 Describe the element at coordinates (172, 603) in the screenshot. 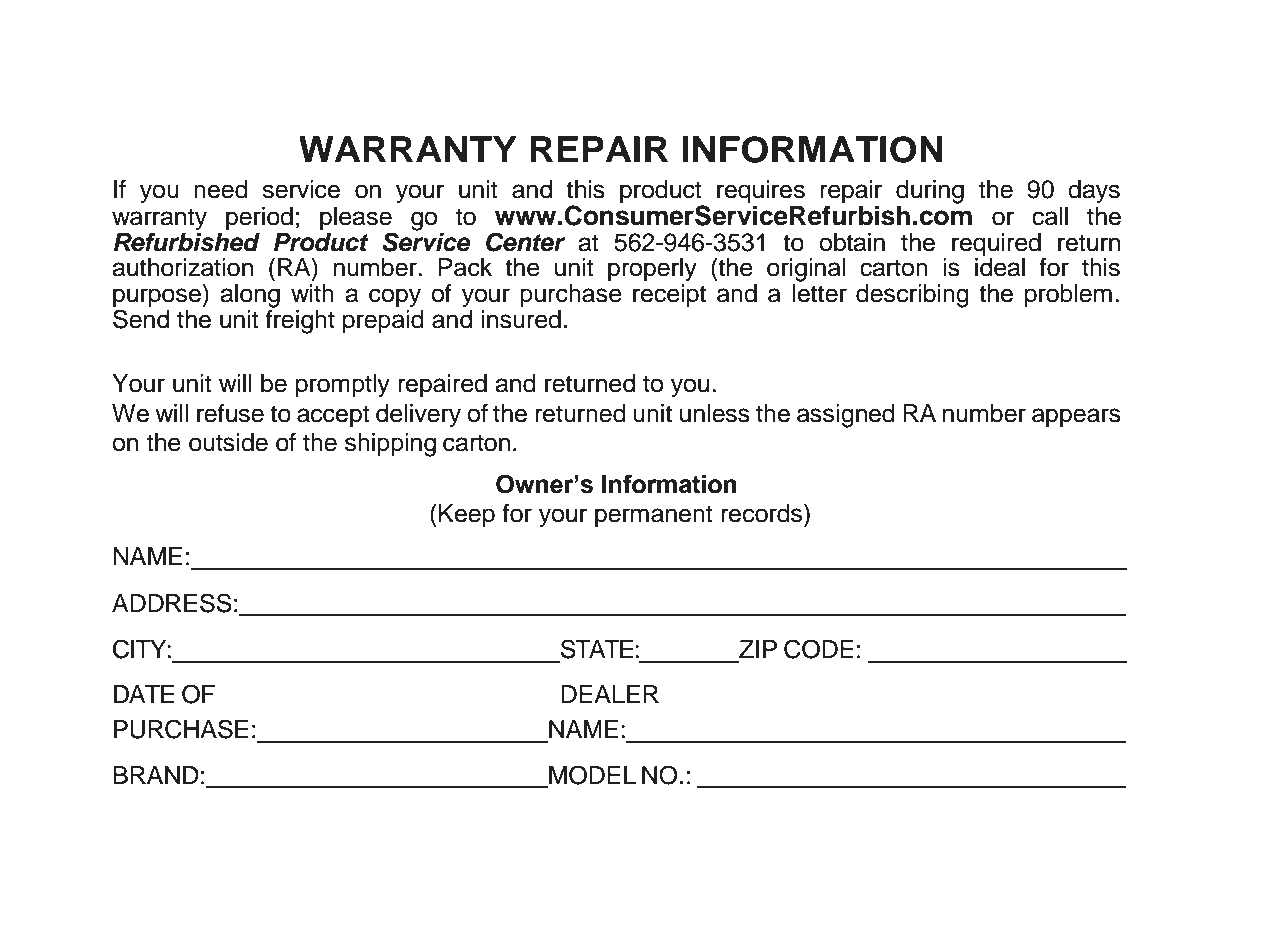

I see `ADDRESS` at that location.
